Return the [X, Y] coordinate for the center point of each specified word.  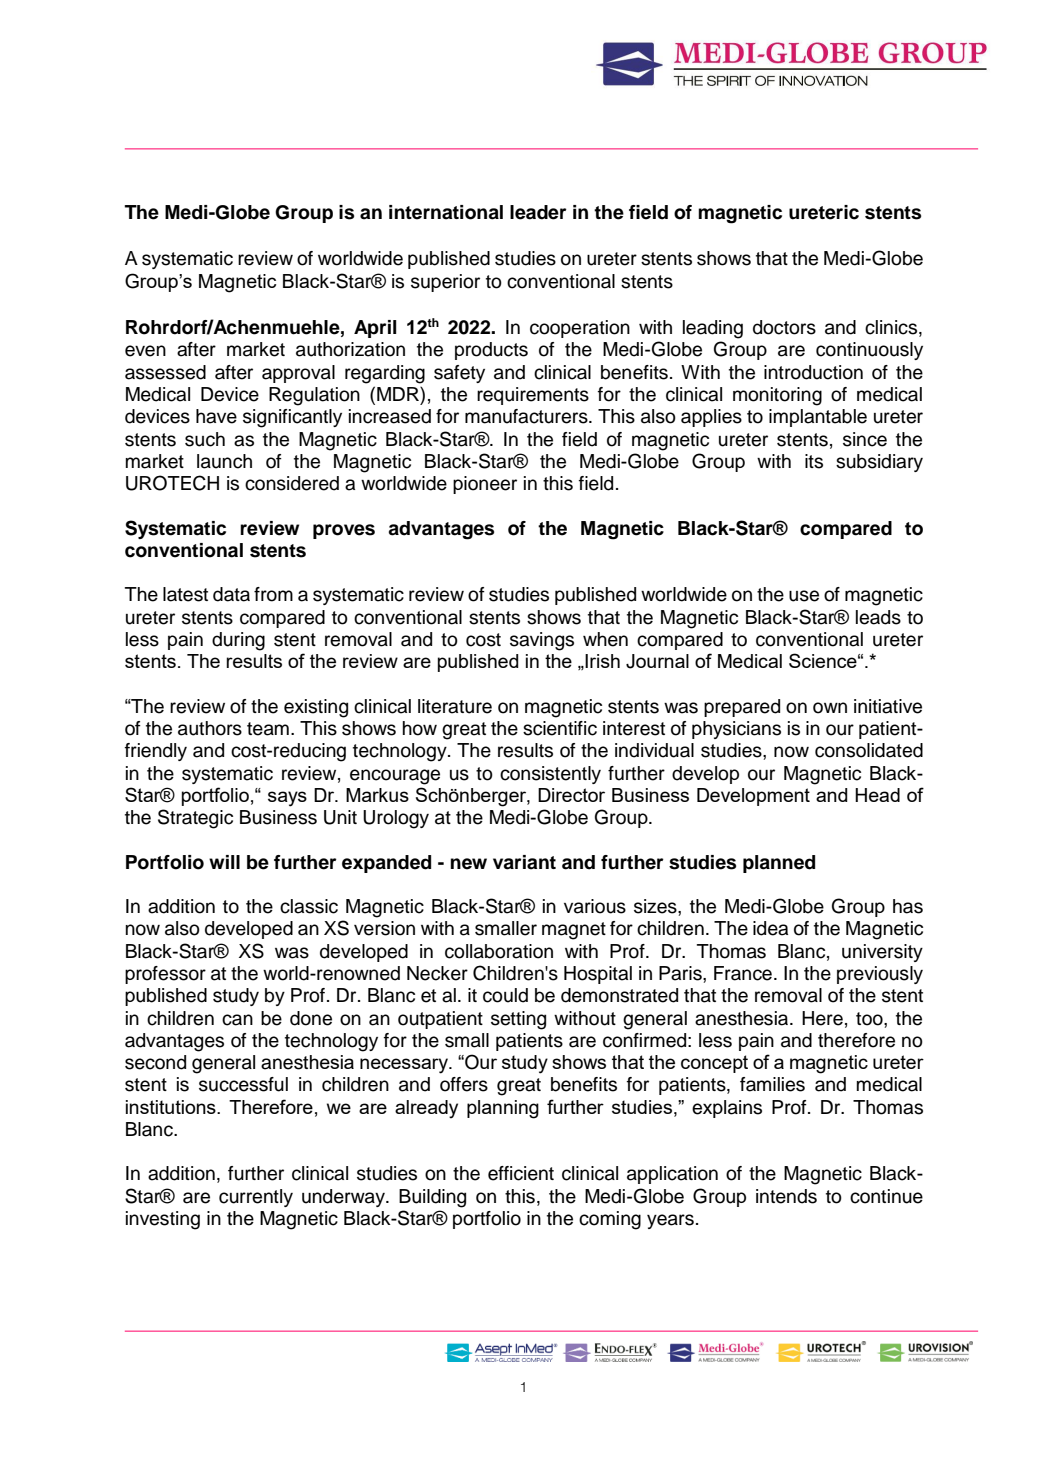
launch [224, 461]
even [145, 351]
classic [309, 906]
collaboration [499, 951]
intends [786, 1196]
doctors [784, 327]
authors [210, 728]
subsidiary [879, 463]
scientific [560, 728]
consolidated [869, 750]
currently [256, 1198]
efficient [521, 1173]
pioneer [485, 485]
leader [538, 212]
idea [770, 928]
